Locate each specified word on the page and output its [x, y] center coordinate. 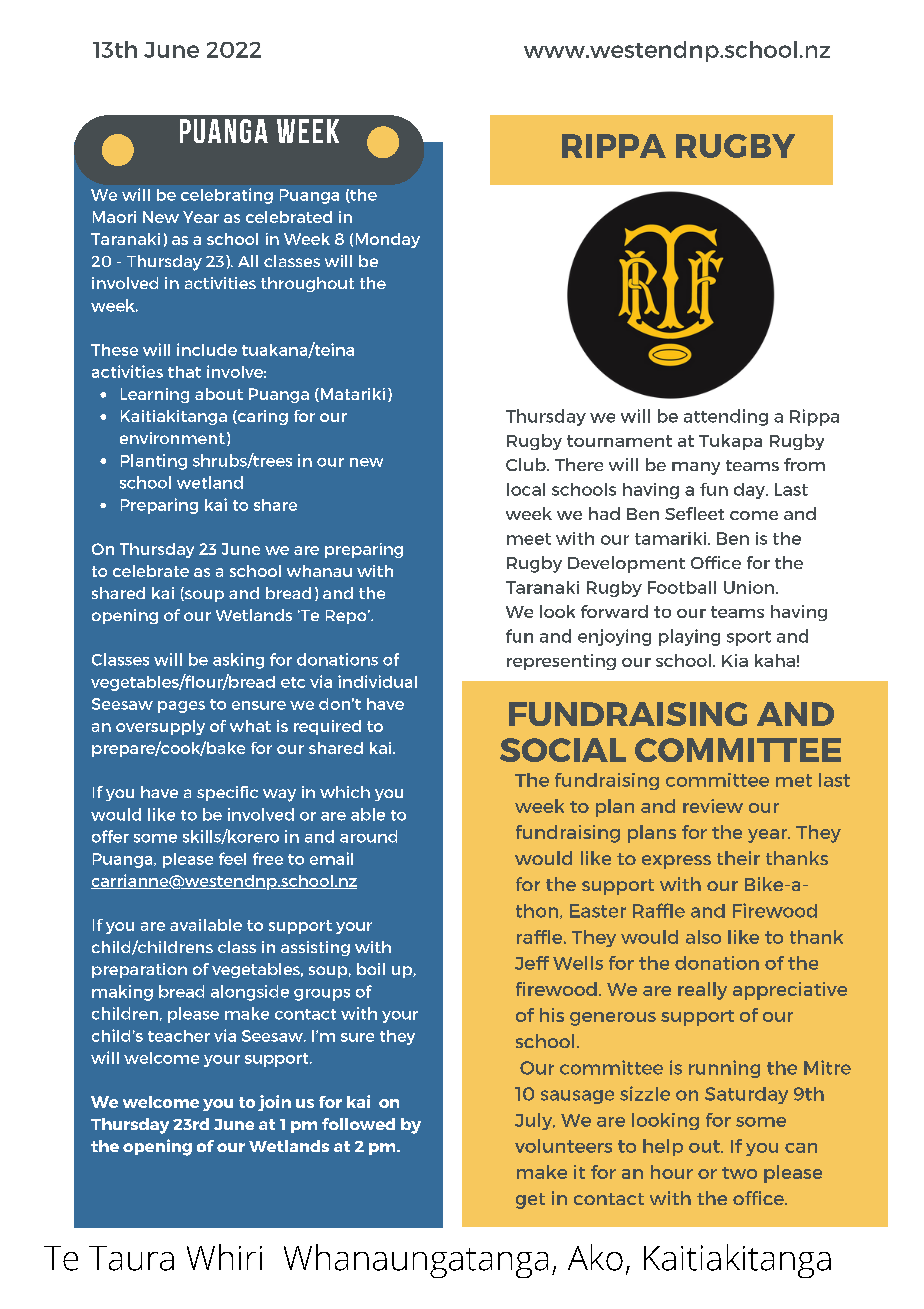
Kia [735, 660]
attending [726, 417]
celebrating [227, 196]
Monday [388, 240]
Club [527, 464]
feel [232, 858]
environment [172, 438]
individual [377, 681]
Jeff [532, 963]
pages [181, 707]
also [703, 937]
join [274, 1103]
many [696, 468]
